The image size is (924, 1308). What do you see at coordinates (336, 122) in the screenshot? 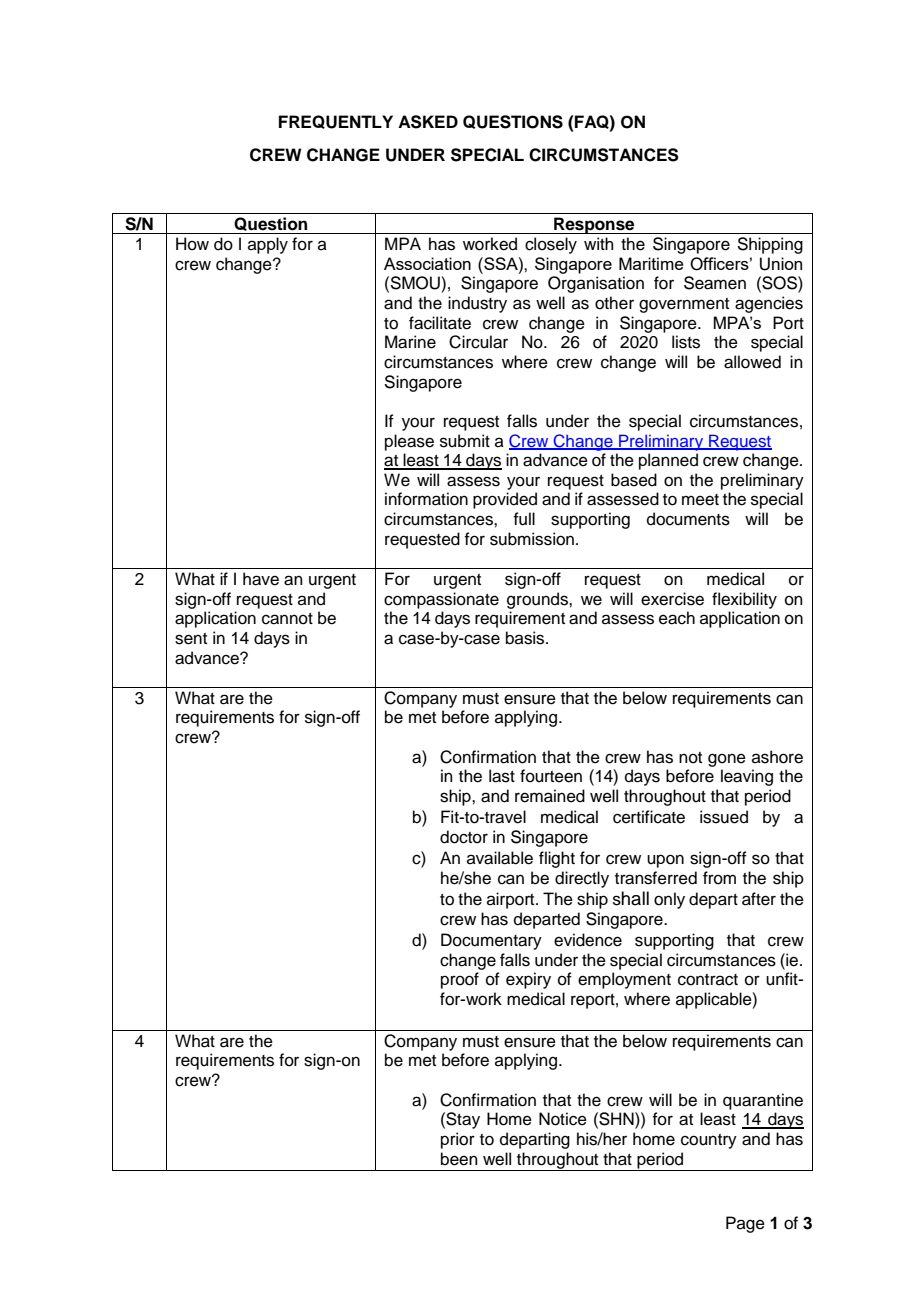
I see `FREQUENTLY` at bounding box center [336, 122].
